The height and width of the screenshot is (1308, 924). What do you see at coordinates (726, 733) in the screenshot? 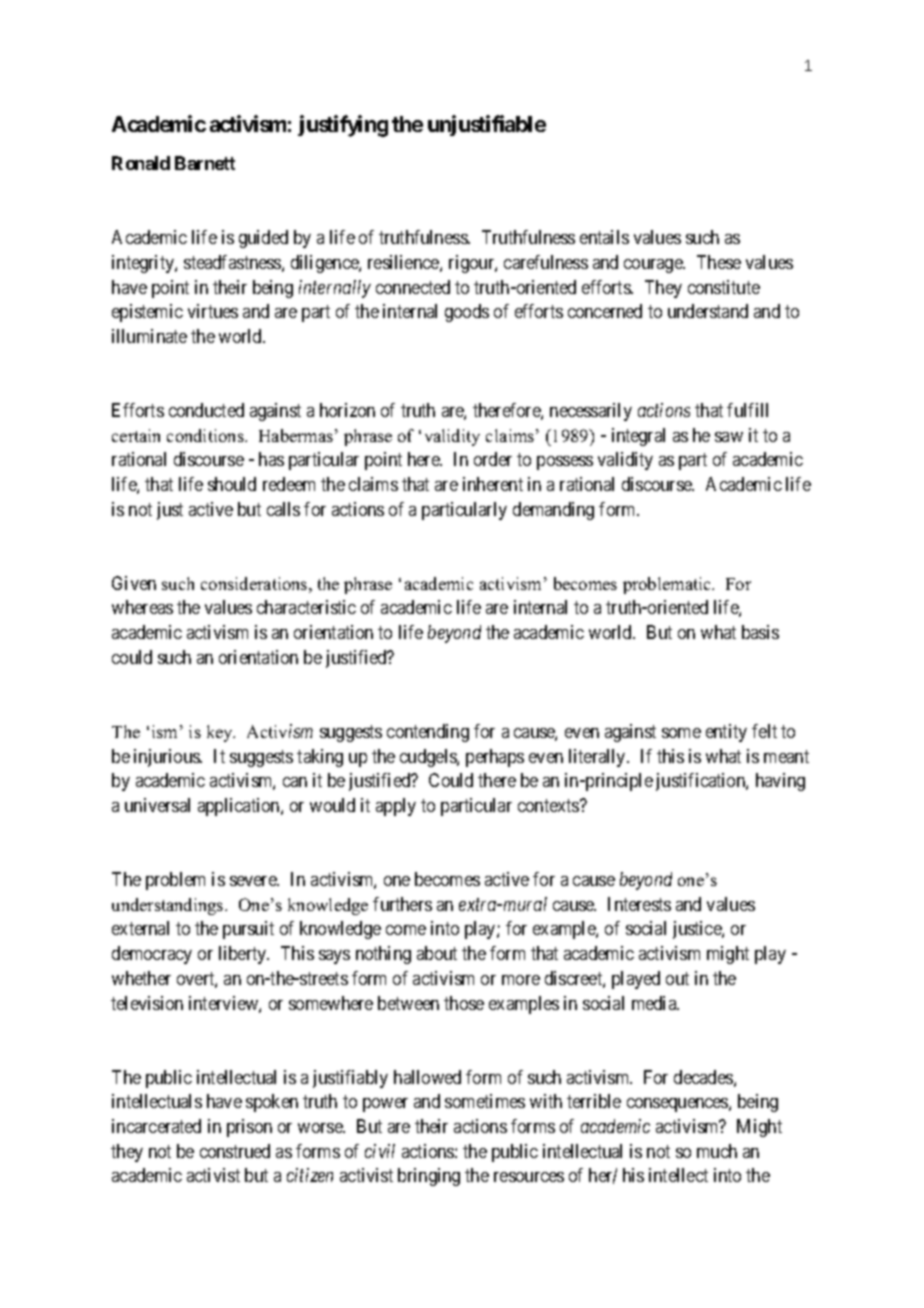
I see `entity` at bounding box center [726, 733].
